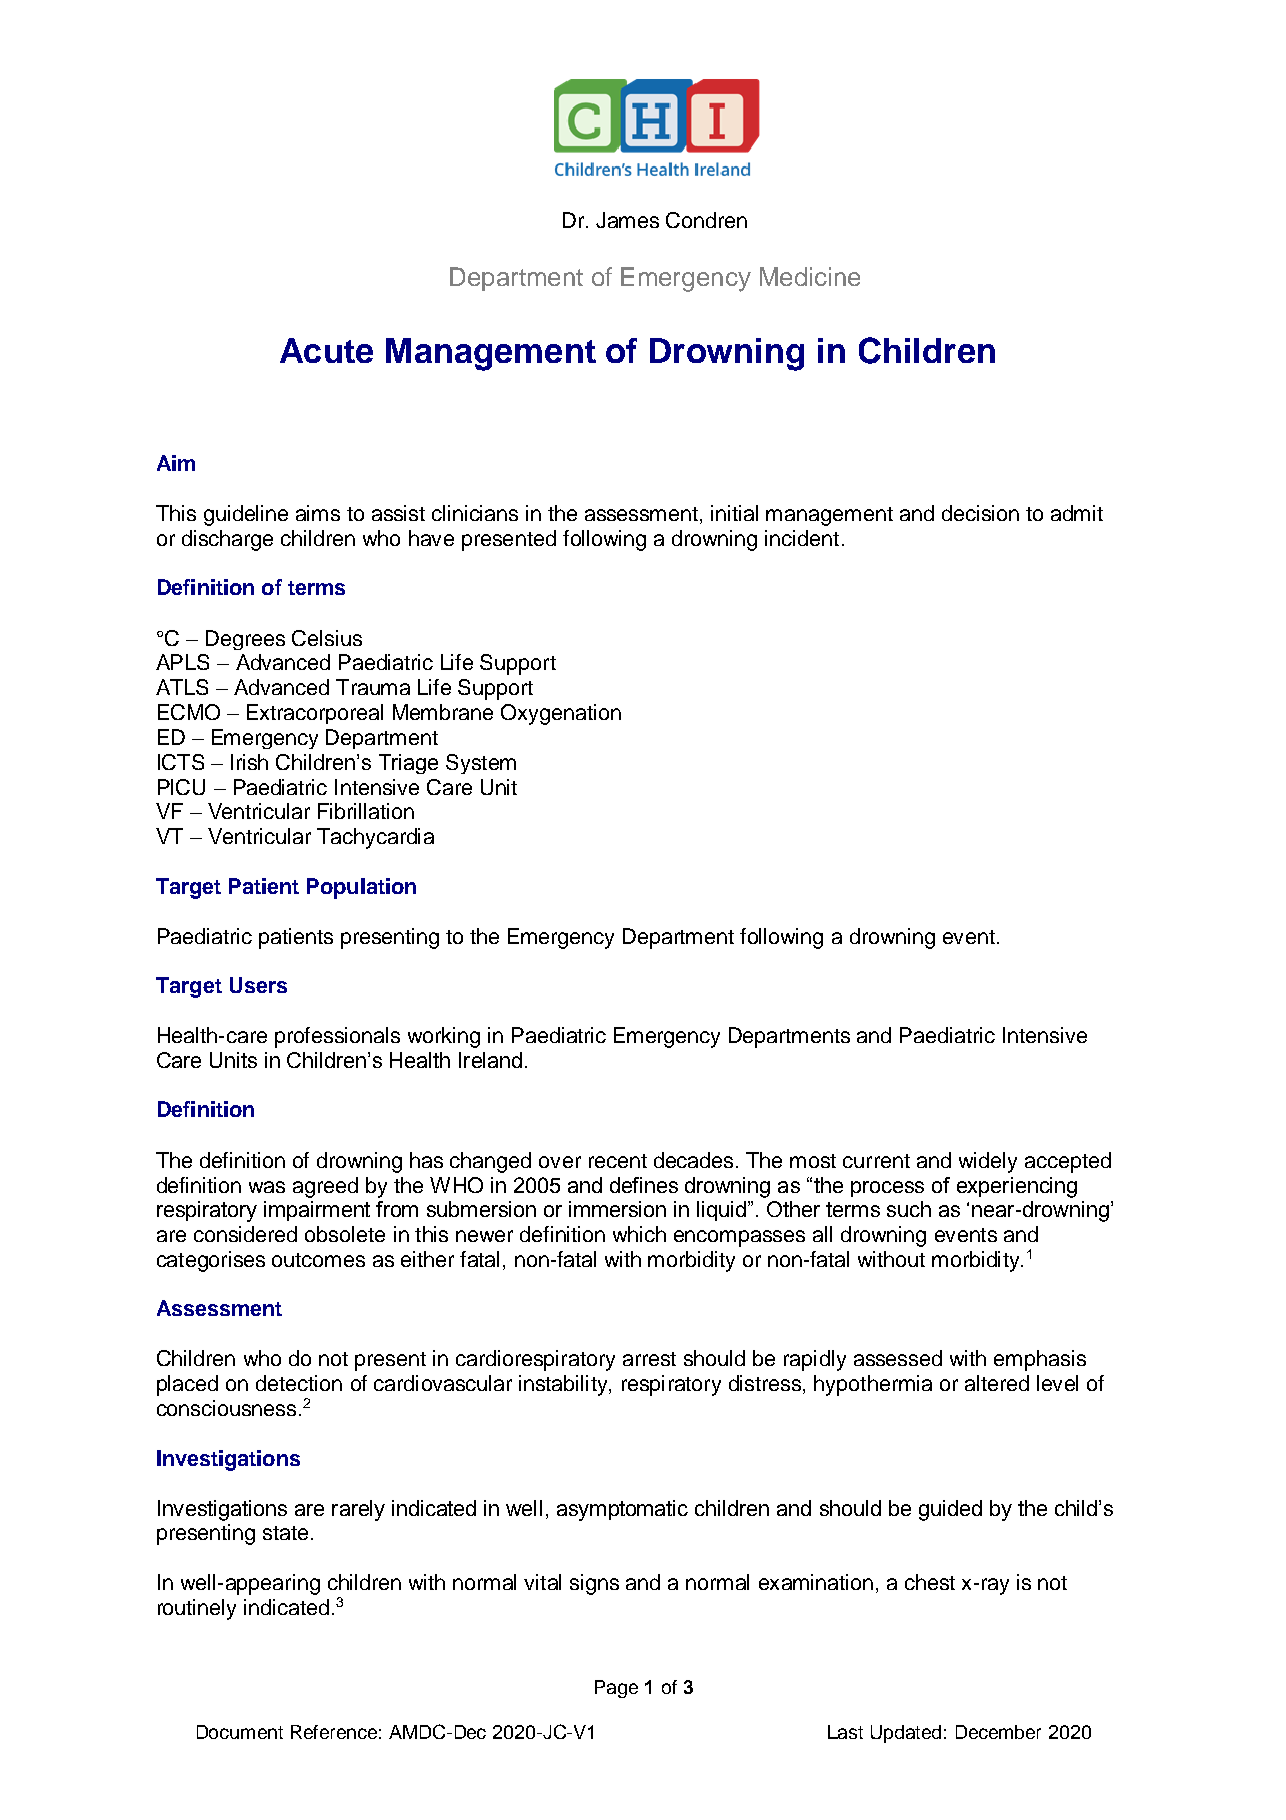 The height and width of the document is (1820, 1286). Describe the element at coordinates (326, 350) in the document. I see `Acute` at that location.
